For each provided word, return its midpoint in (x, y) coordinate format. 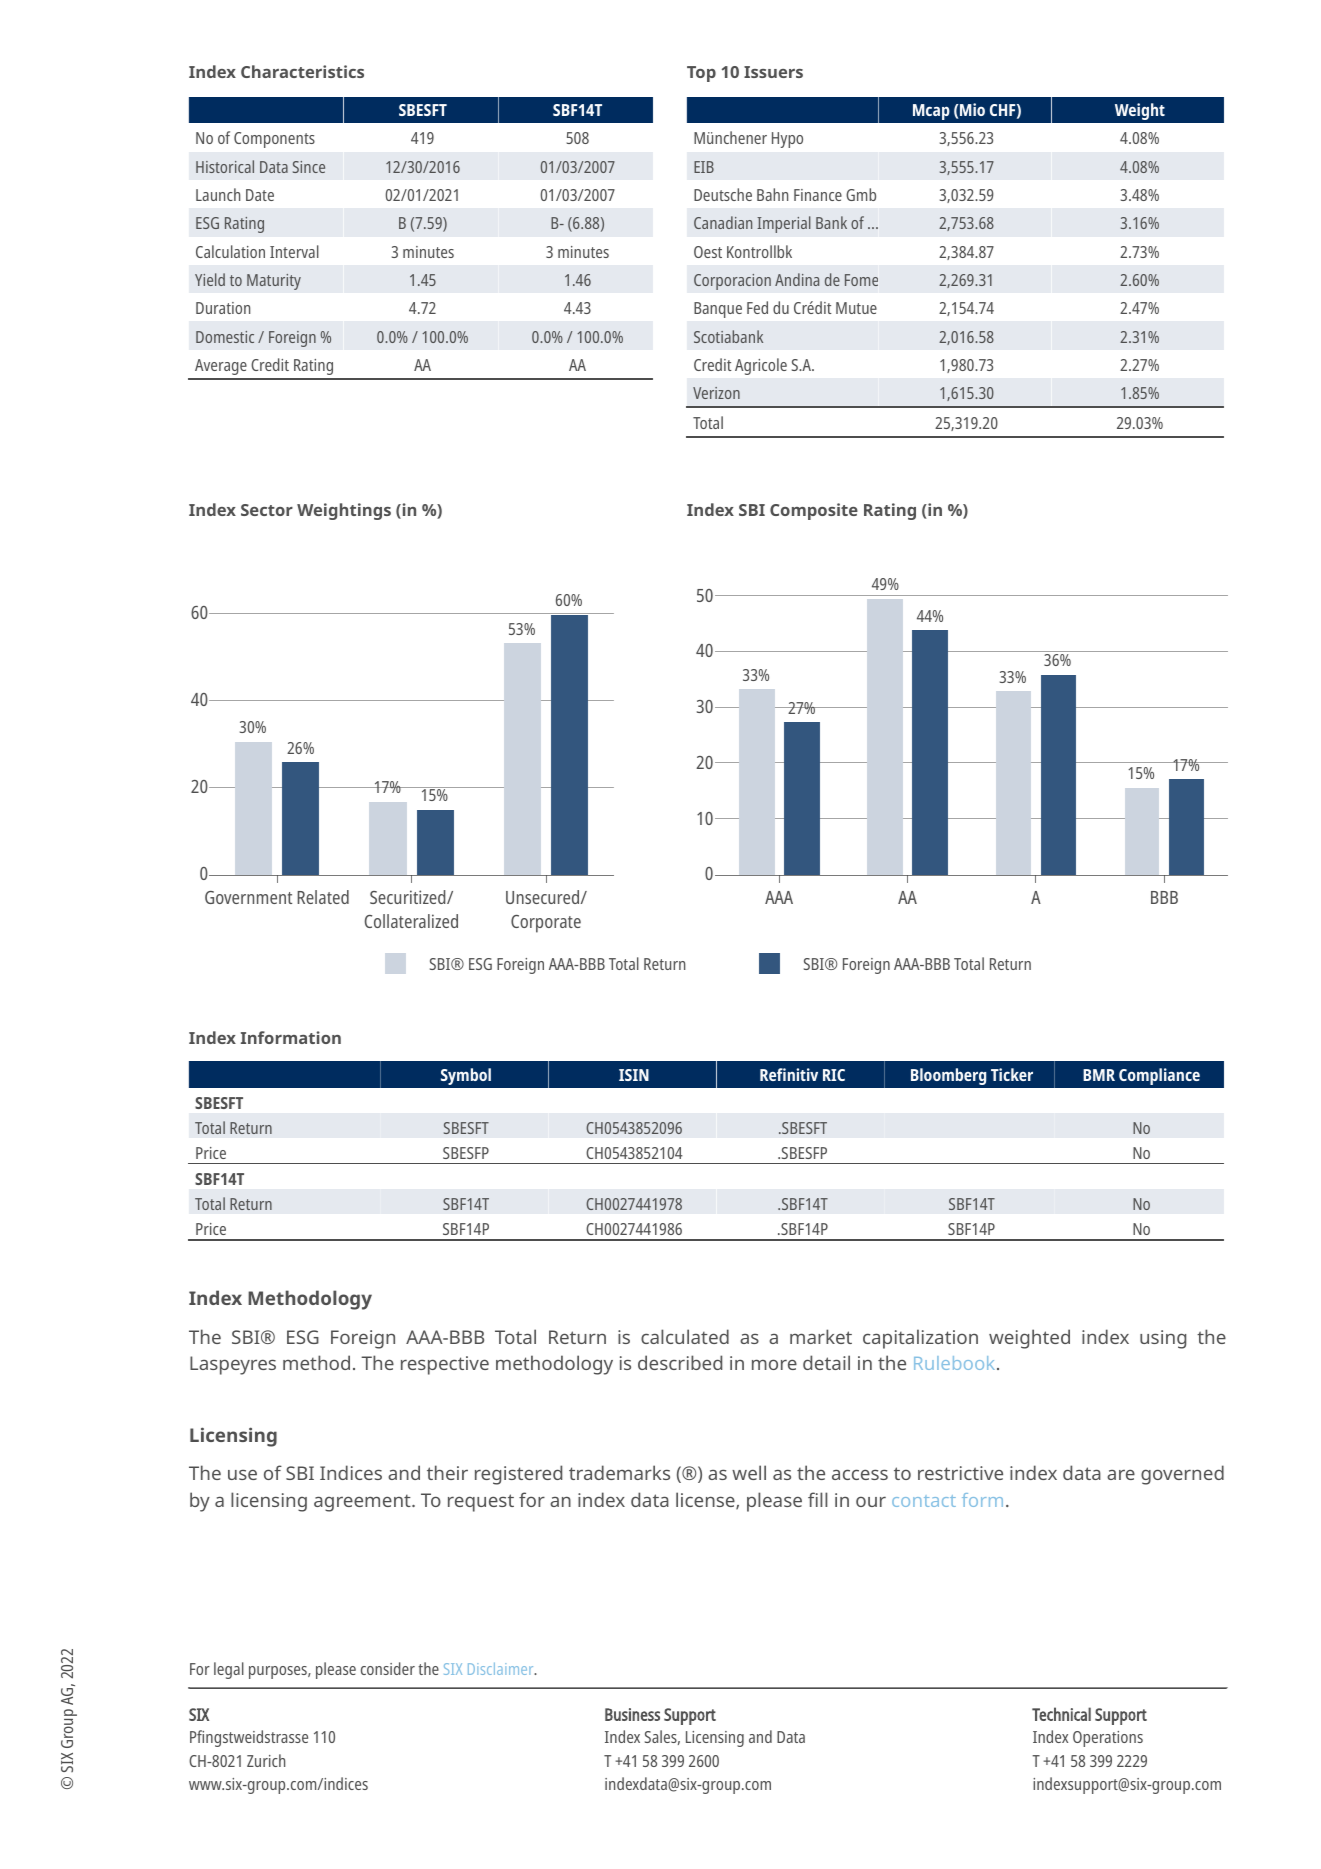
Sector (267, 510)
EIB (704, 167)
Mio (972, 109)
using (1163, 1339)
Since (309, 167)
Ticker (1012, 1074)
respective (445, 1365)
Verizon (716, 393)
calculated (685, 1336)
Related (323, 897)
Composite (814, 511)
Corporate (546, 924)
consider (388, 1668)
